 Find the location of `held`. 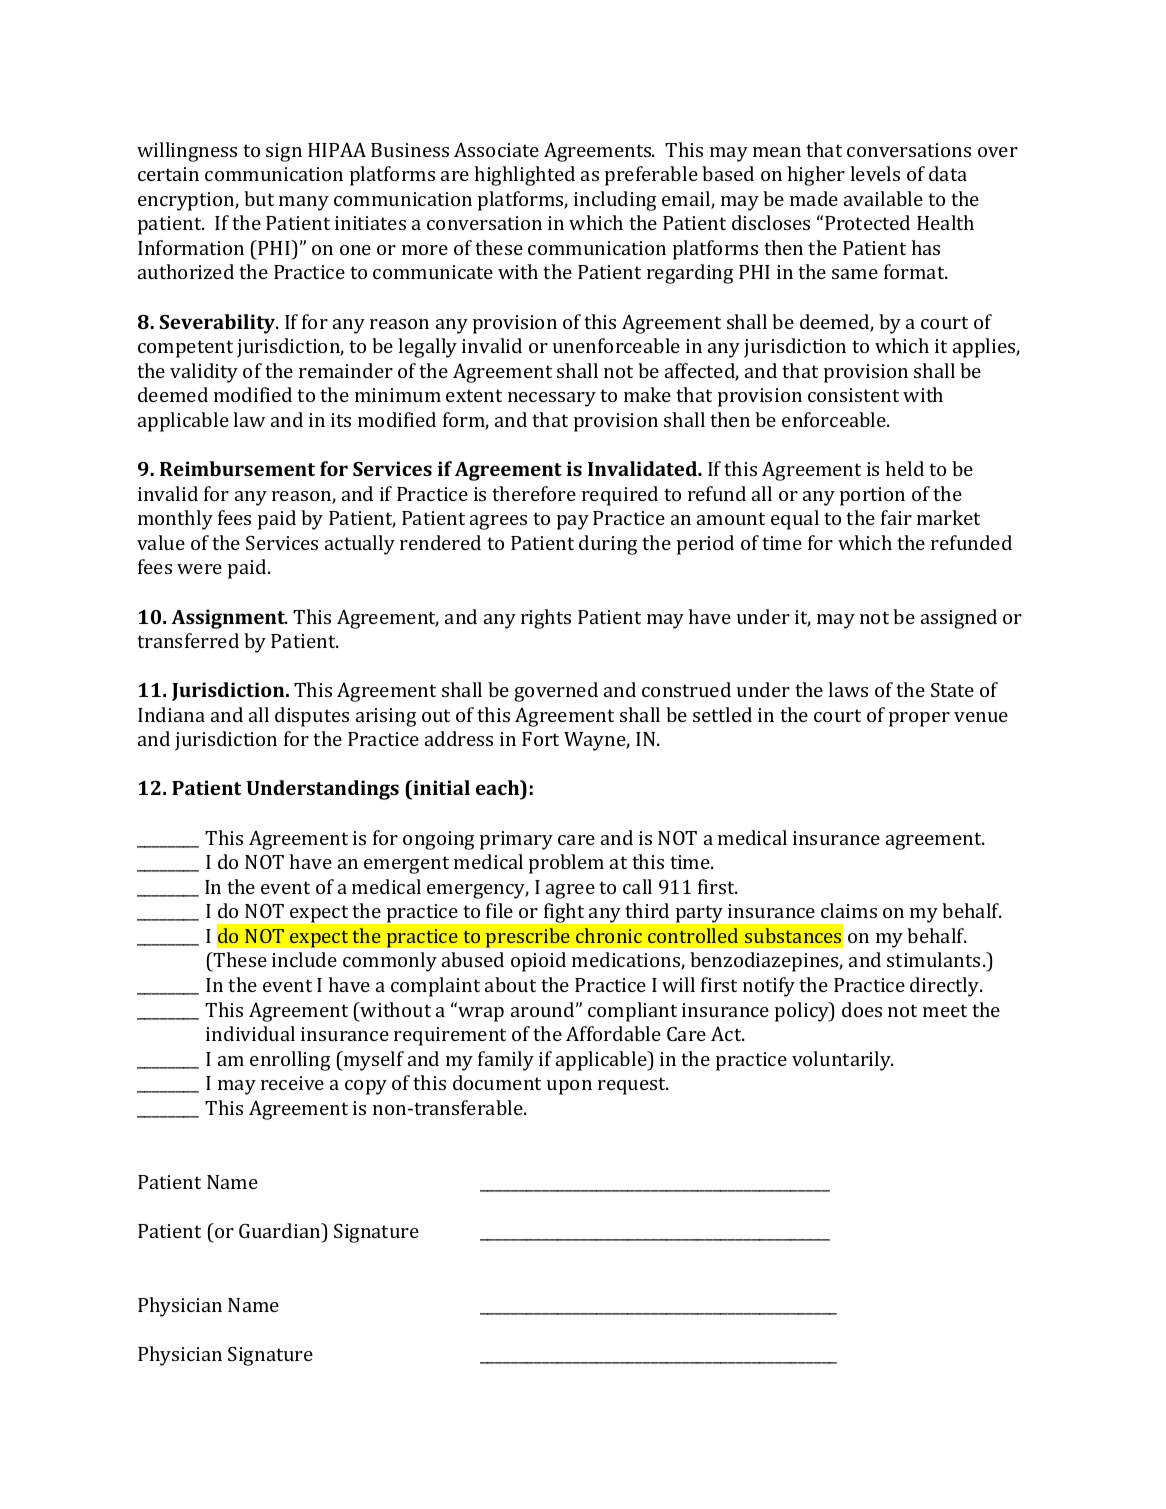

held is located at coordinates (904, 468).
